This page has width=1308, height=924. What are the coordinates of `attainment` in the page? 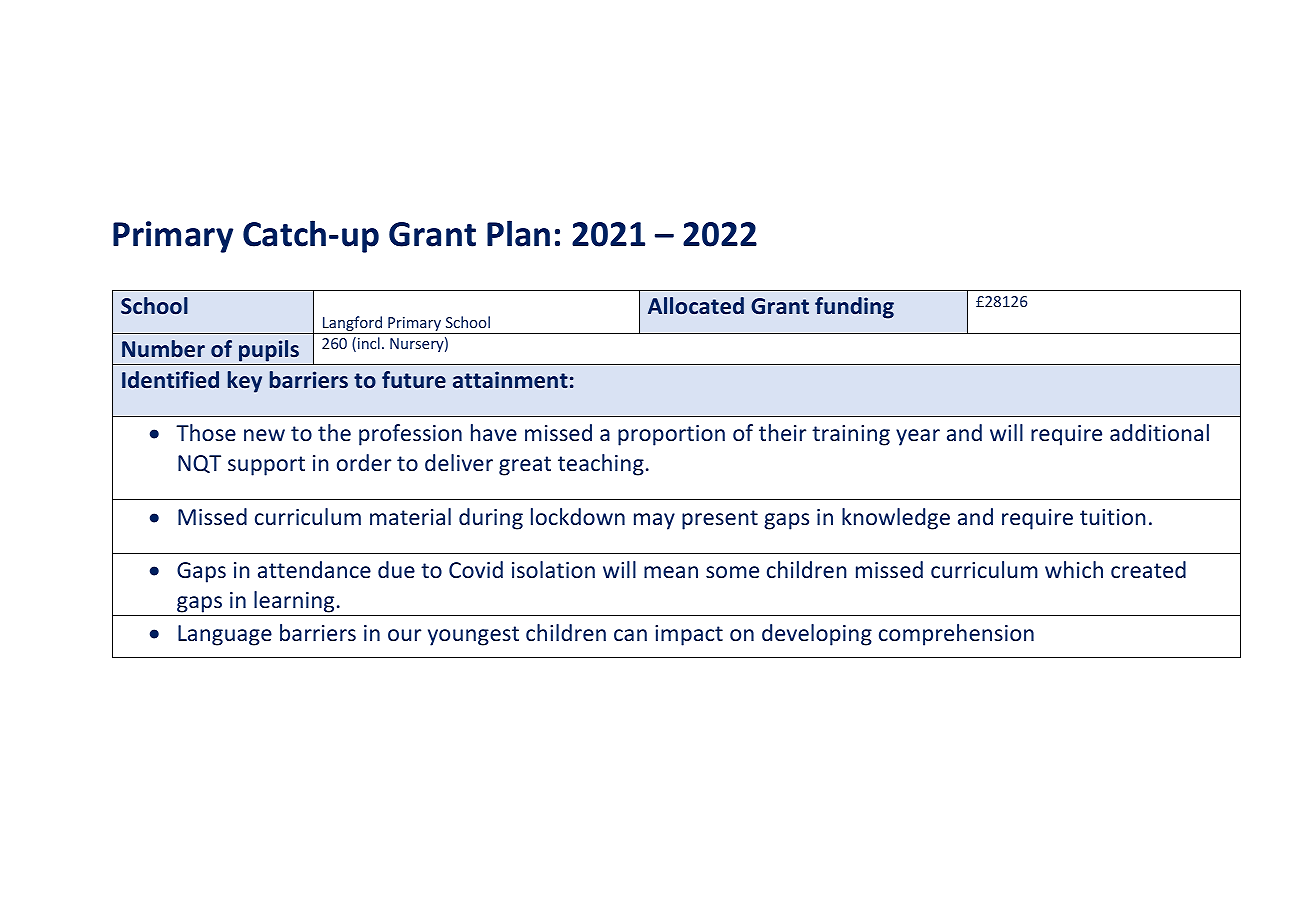 It's located at (510, 380).
